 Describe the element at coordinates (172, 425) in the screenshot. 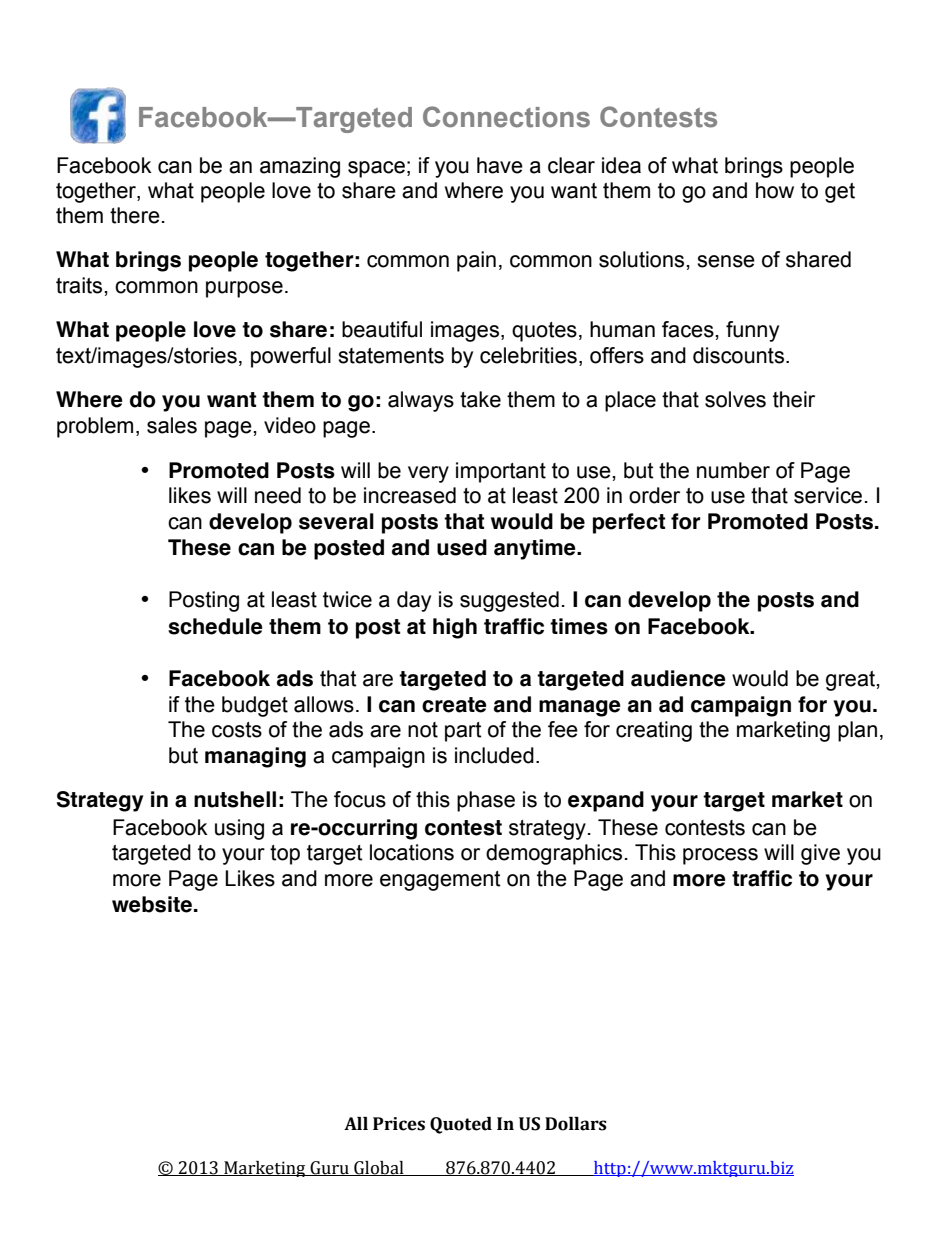

I see `sales` at that location.
